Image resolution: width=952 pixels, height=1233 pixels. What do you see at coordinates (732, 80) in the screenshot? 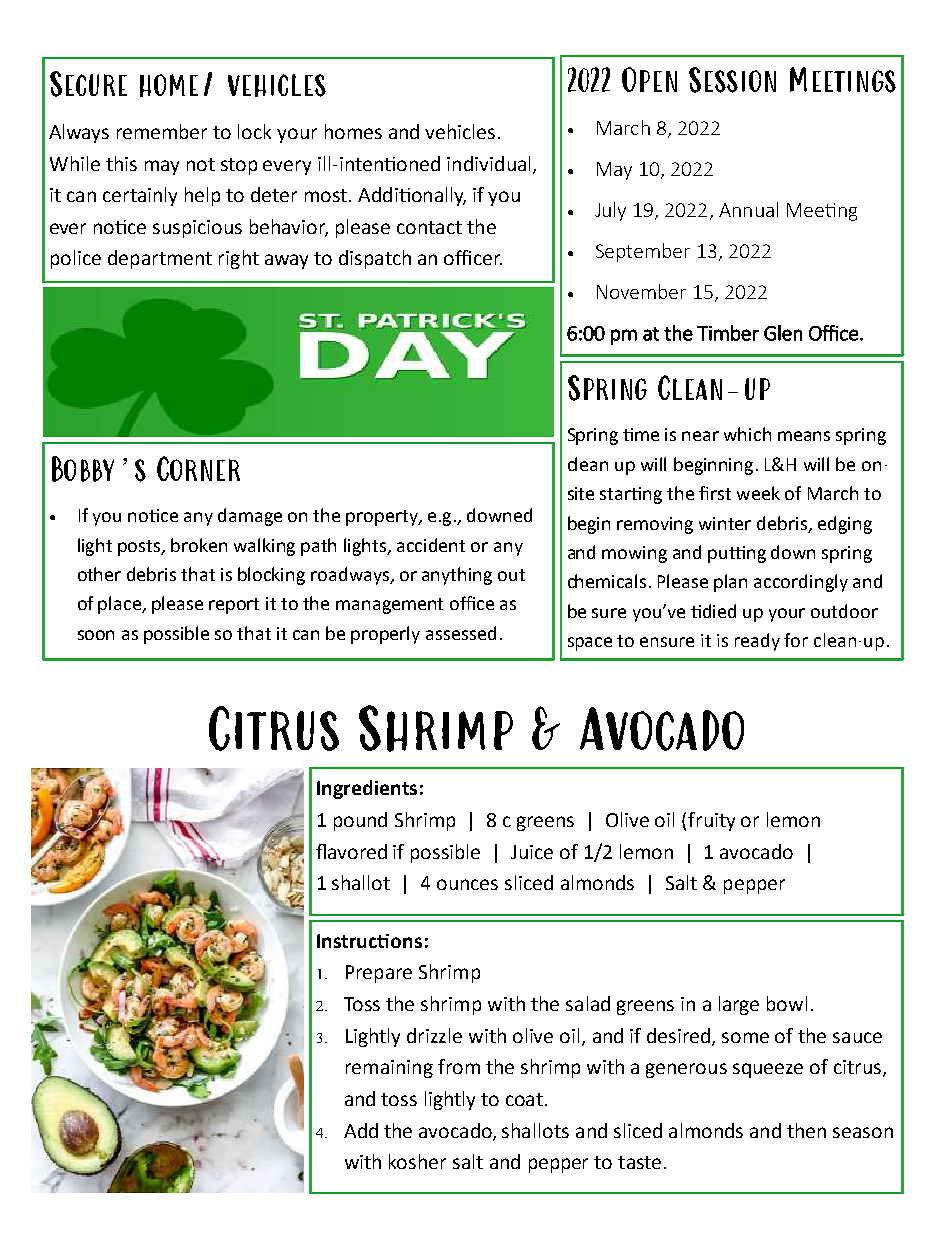
I see `Session` at bounding box center [732, 80].
